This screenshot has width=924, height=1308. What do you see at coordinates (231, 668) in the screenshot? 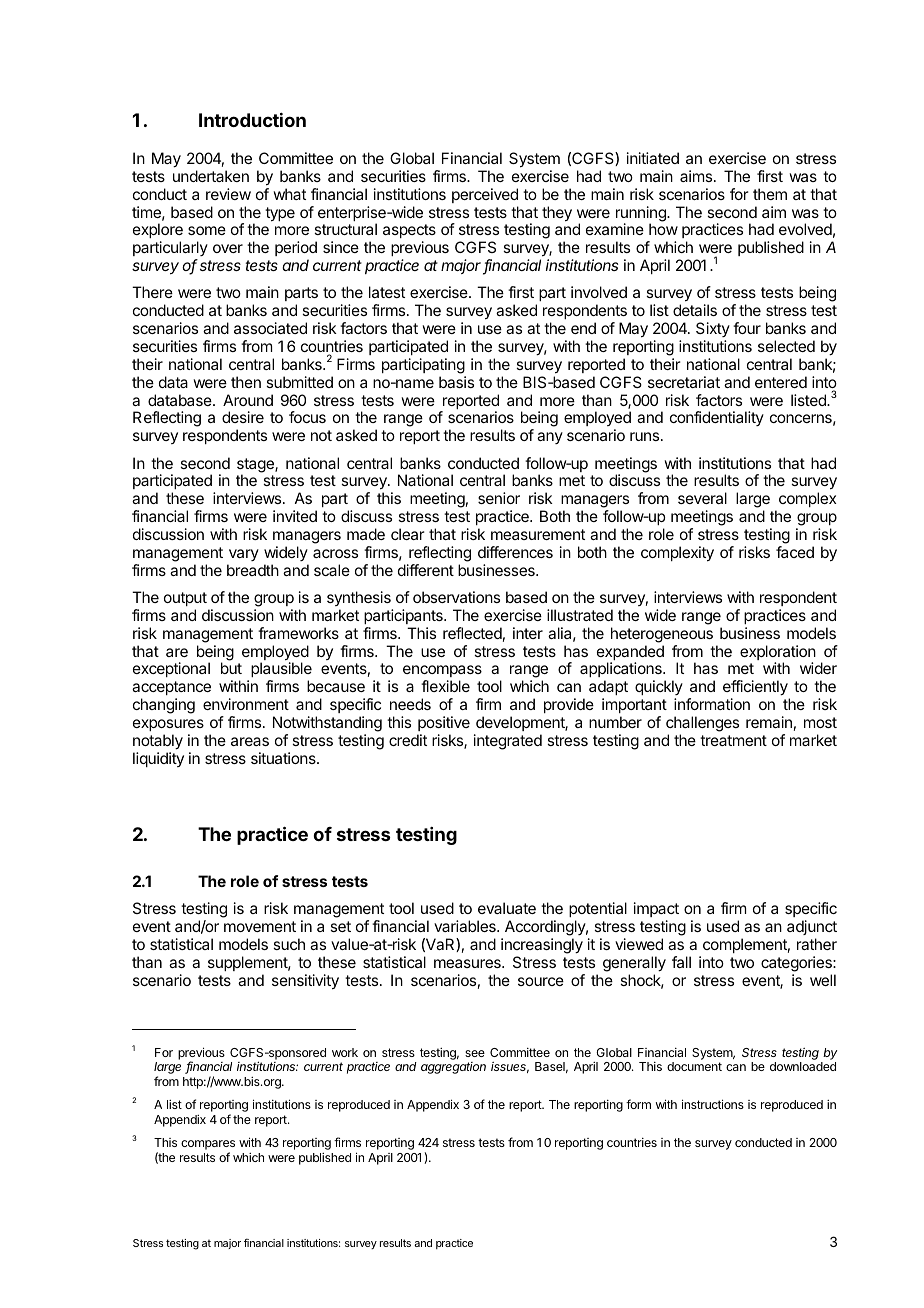
I see `but` at bounding box center [231, 668].
